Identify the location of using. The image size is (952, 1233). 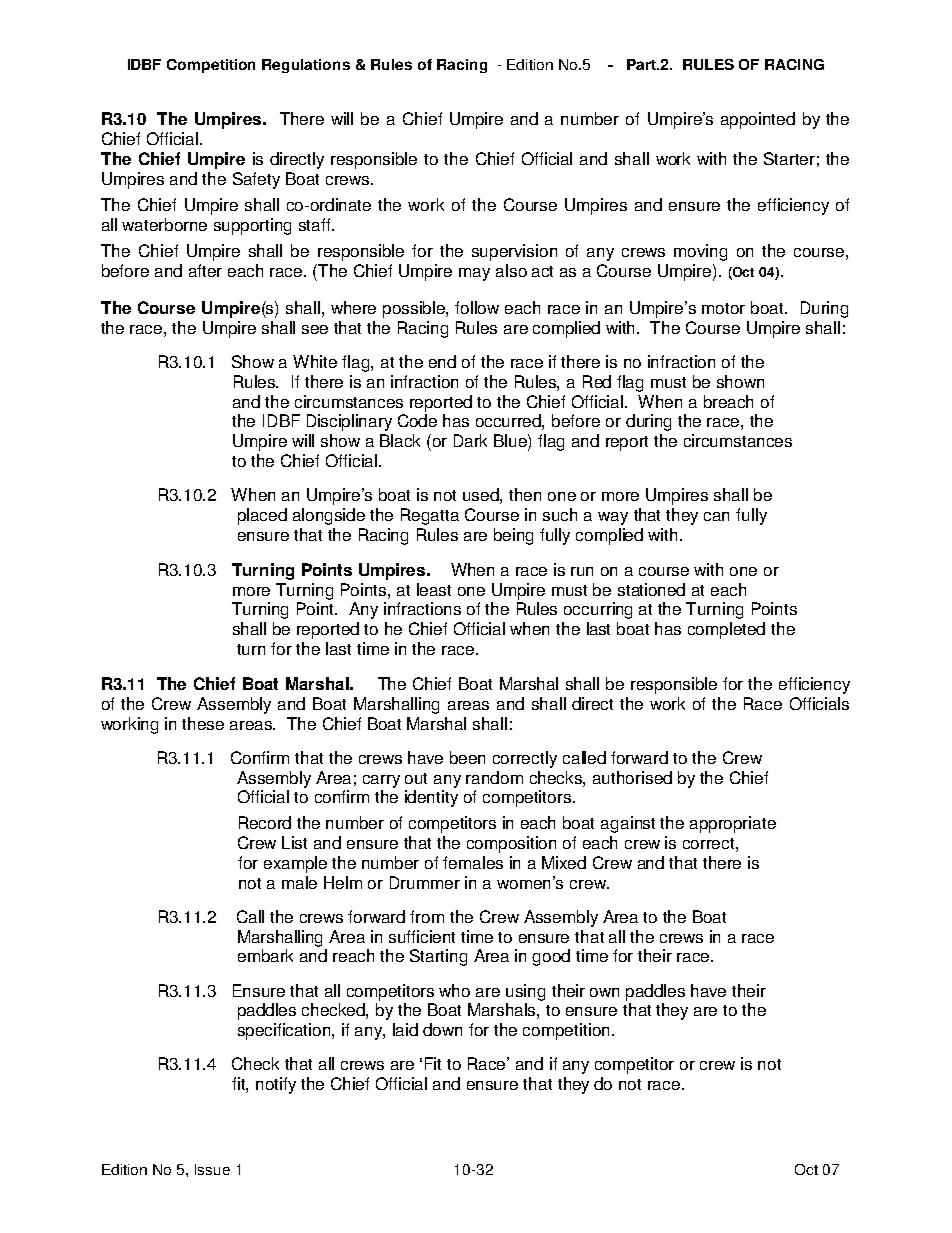
(525, 992).
